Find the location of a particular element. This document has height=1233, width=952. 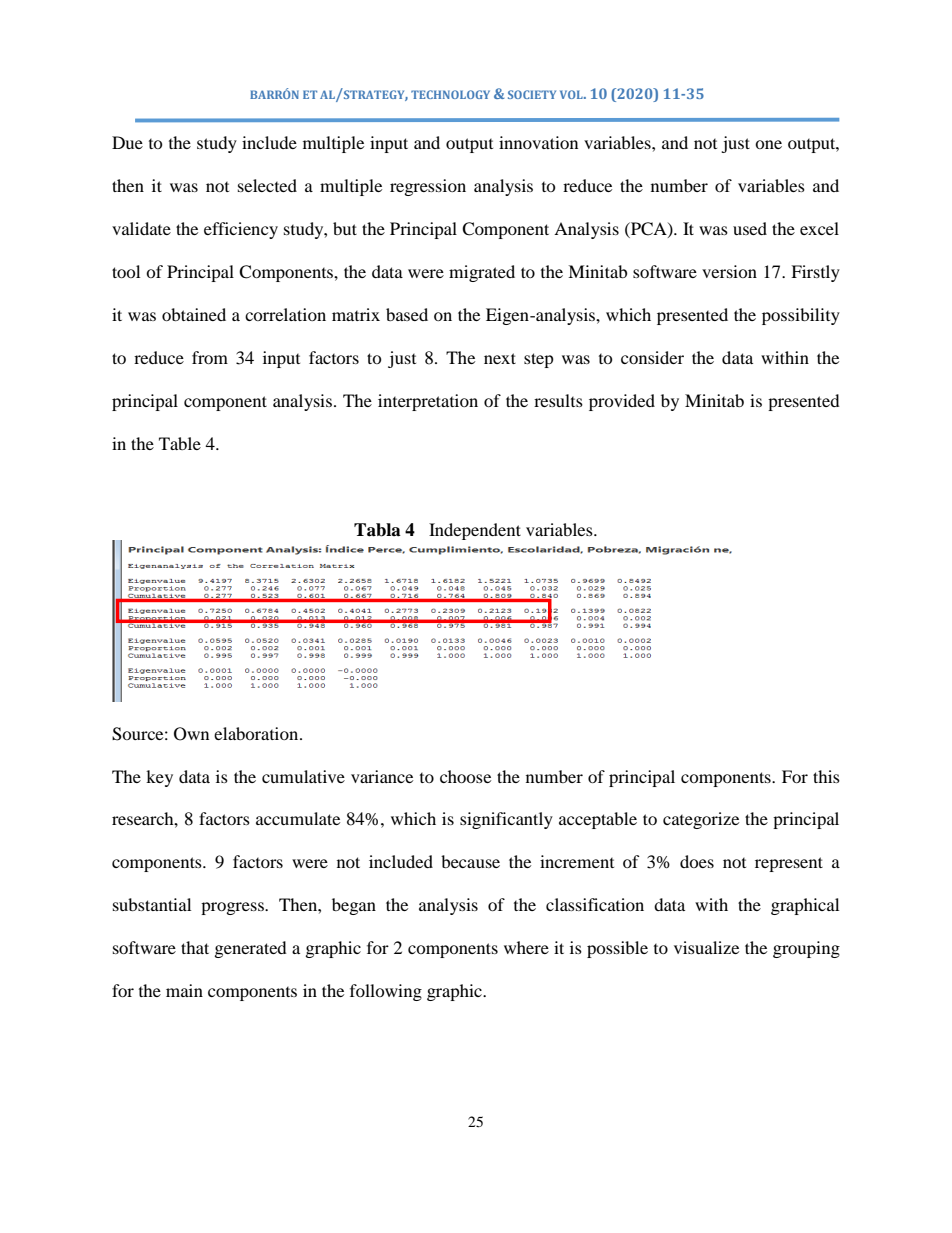

TECHNOLOGY is located at coordinates (450, 94).
